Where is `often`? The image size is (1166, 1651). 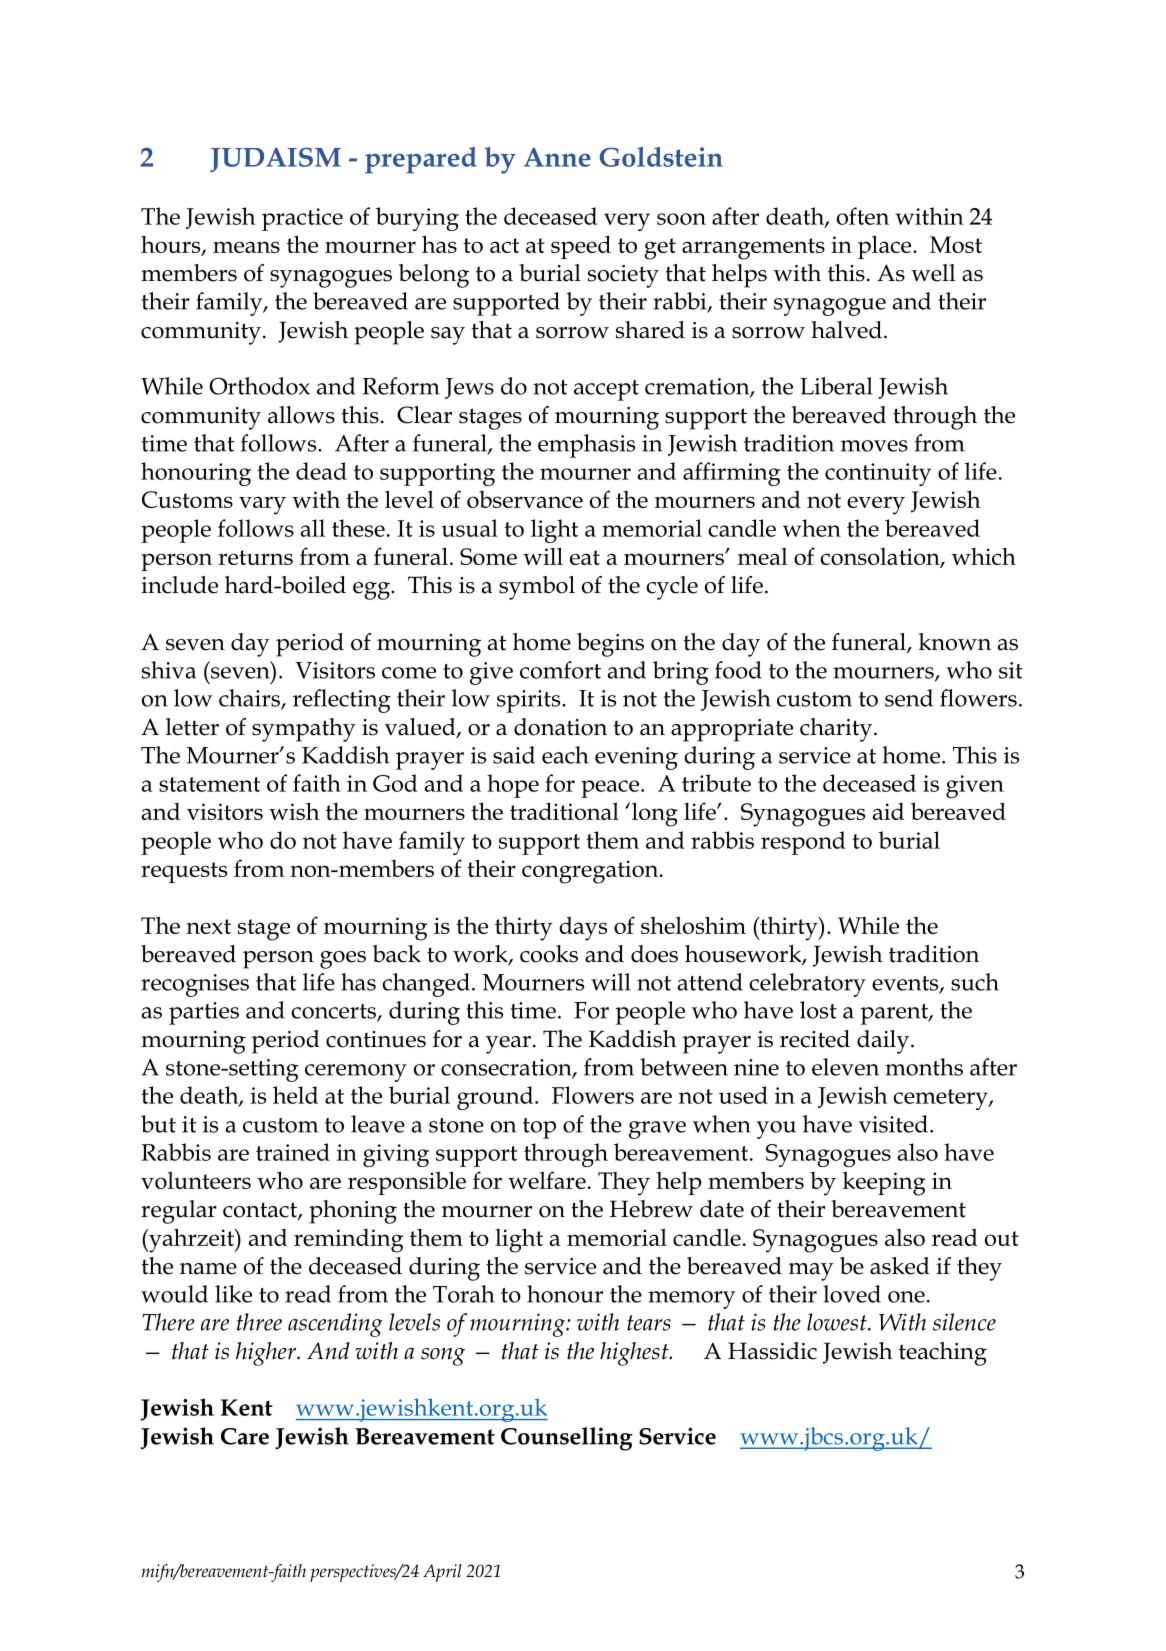 often is located at coordinates (863, 216).
